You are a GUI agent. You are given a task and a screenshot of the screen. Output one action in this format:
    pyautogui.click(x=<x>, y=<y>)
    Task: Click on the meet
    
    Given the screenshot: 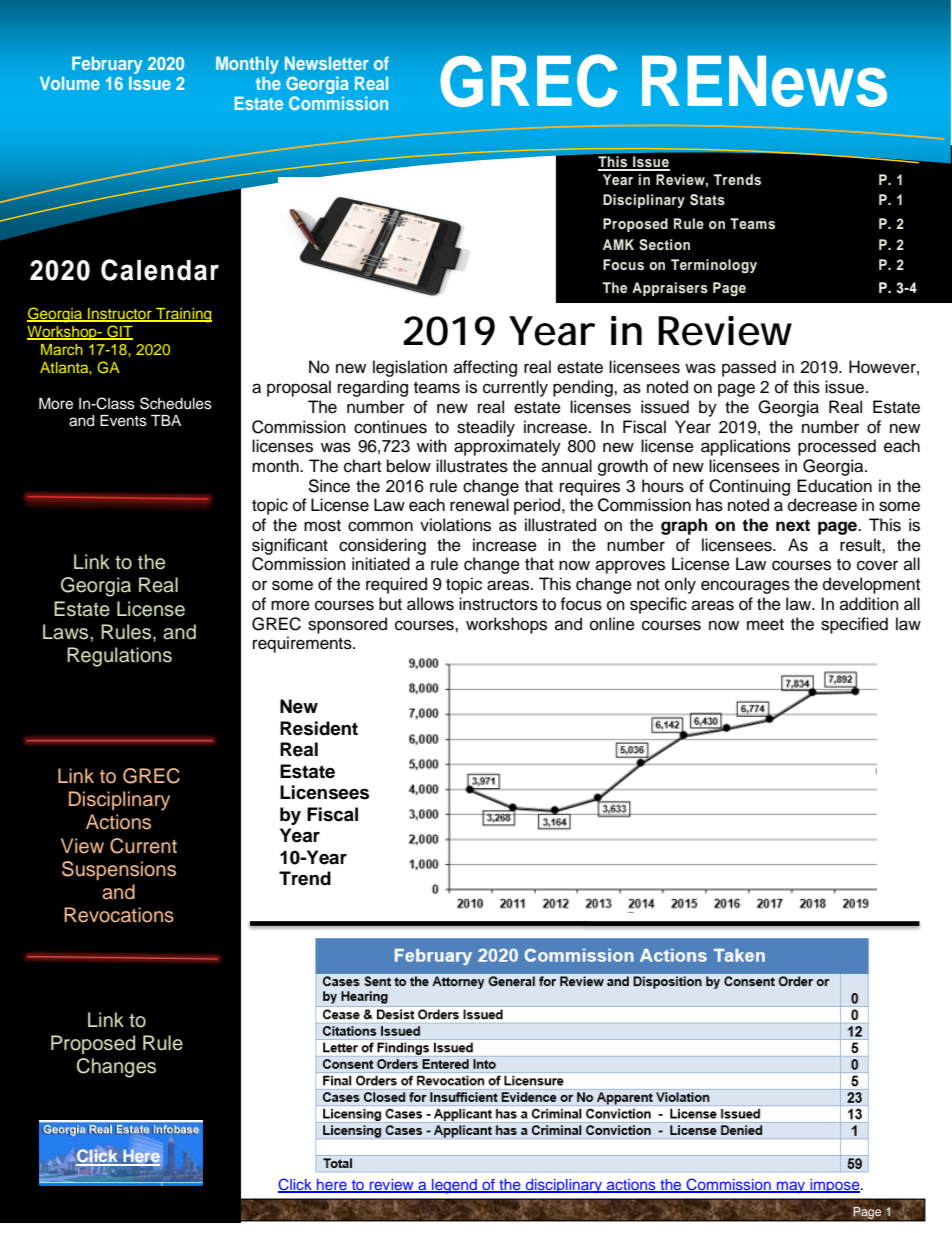 What is the action you would take?
    pyautogui.click(x=765, y=625)
